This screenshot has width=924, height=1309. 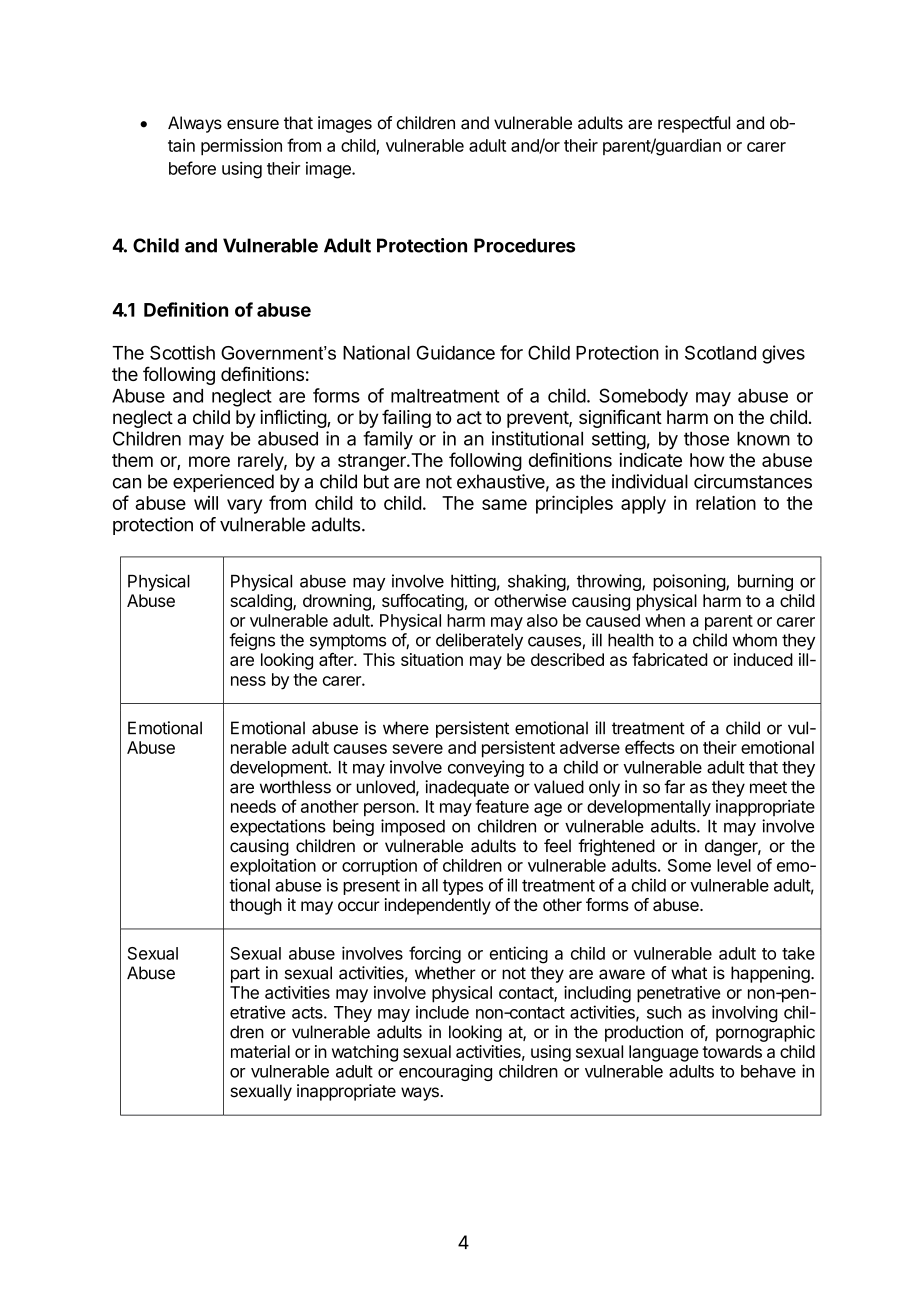 What do you see at coordinates (473, 582) in the screenshot?
I see `hitting` at bounding box center [473, 582].
